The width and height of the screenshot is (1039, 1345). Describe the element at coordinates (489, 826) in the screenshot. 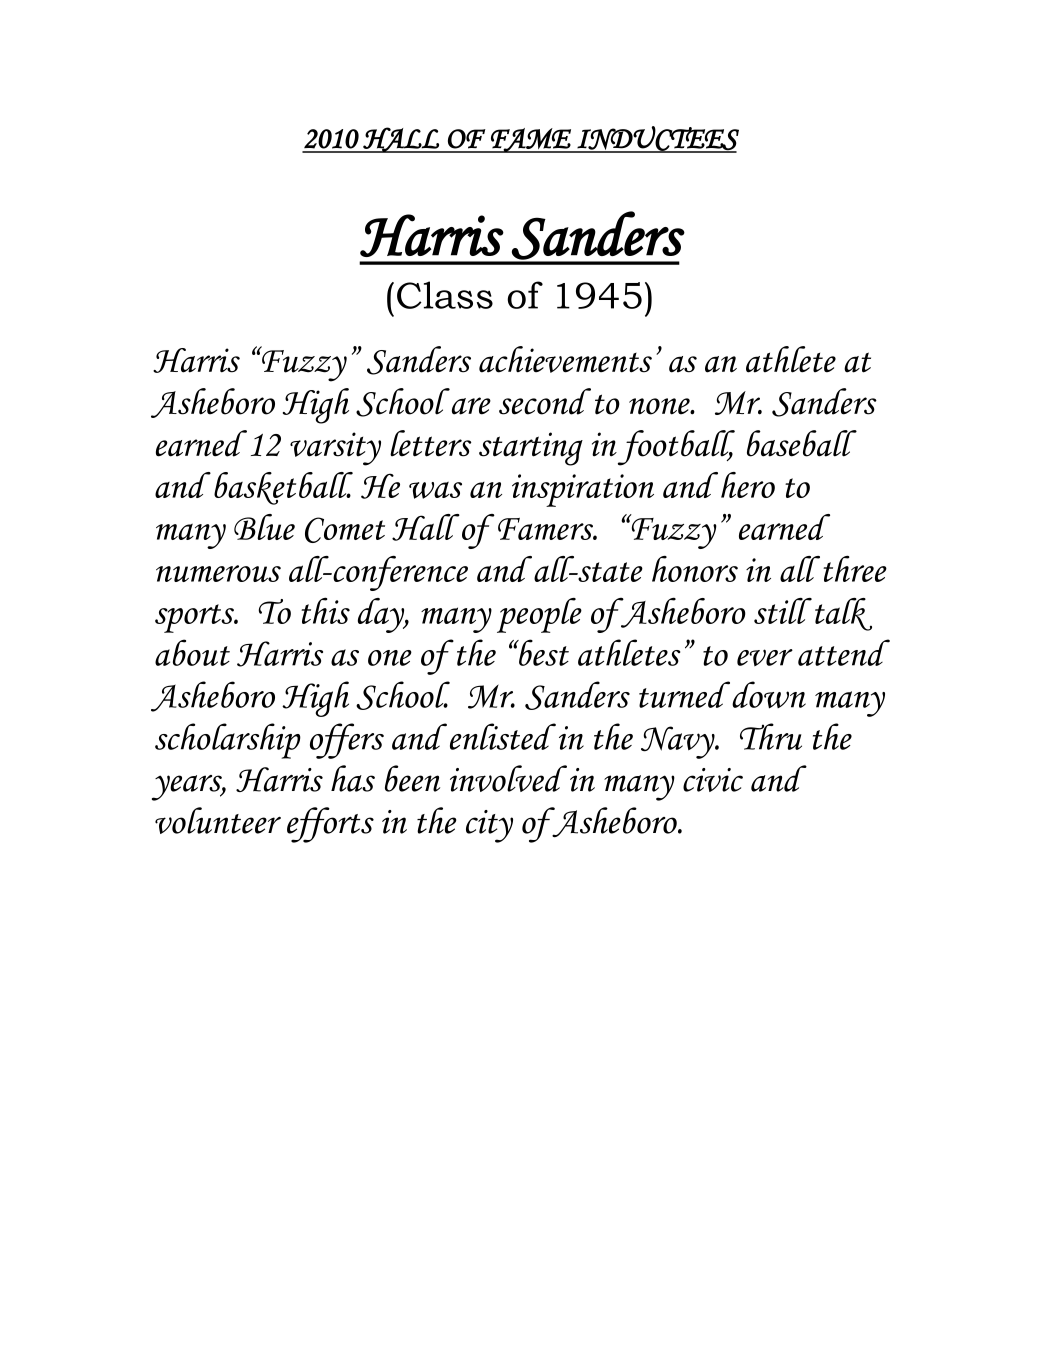

I see `city` at that location.
